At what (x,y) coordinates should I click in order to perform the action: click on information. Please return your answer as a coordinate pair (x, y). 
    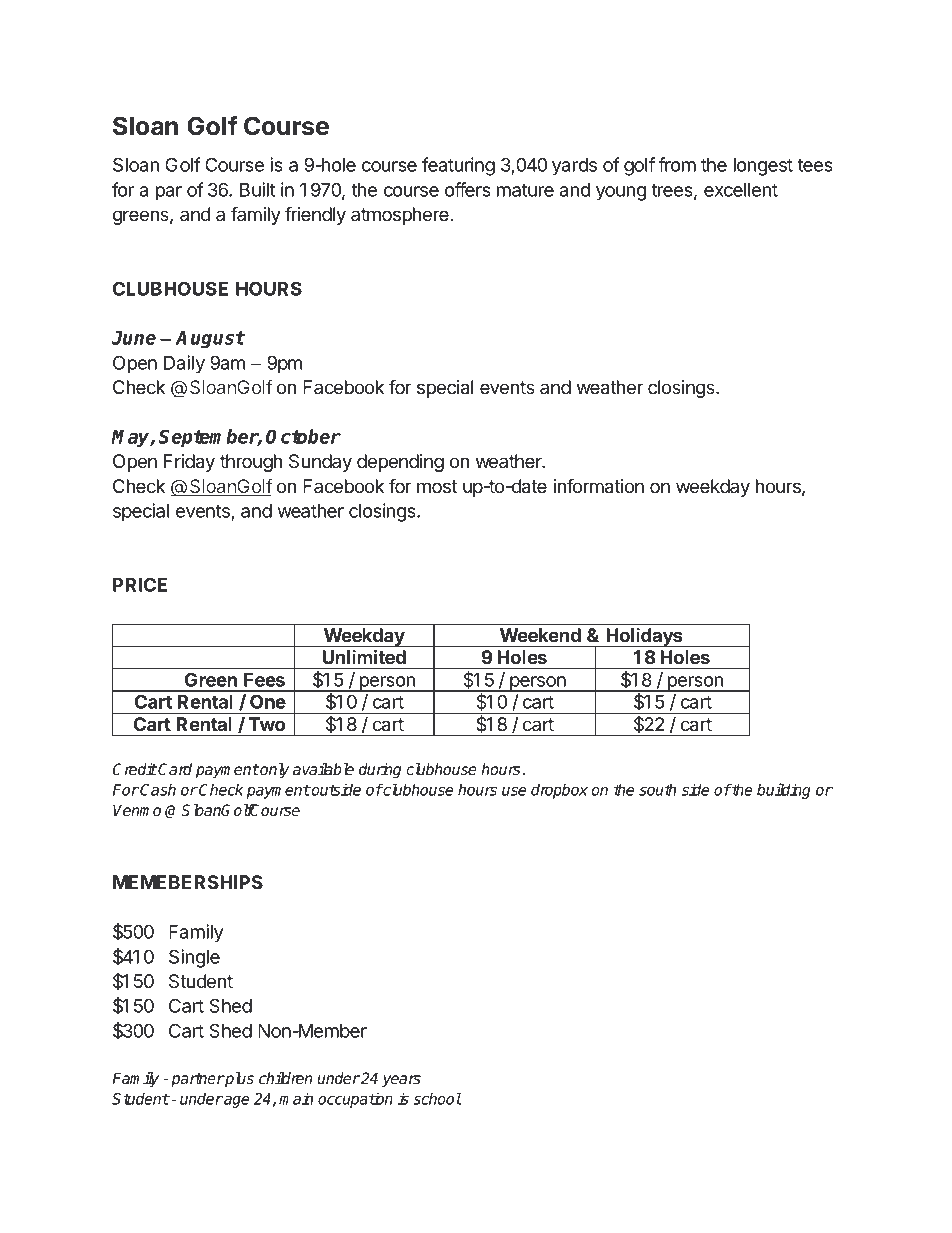
    Looking at the image, I should click on (598, 486).
